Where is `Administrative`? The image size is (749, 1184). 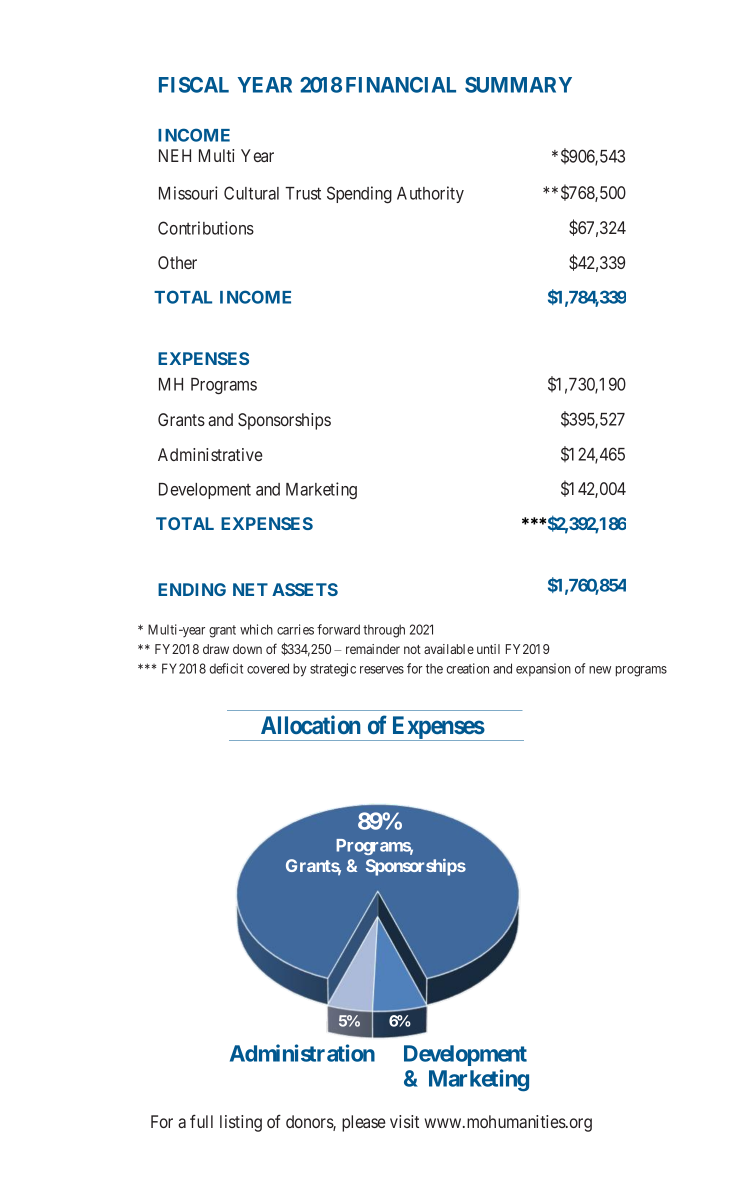
Administrative is located at coordinates (210, 454).
